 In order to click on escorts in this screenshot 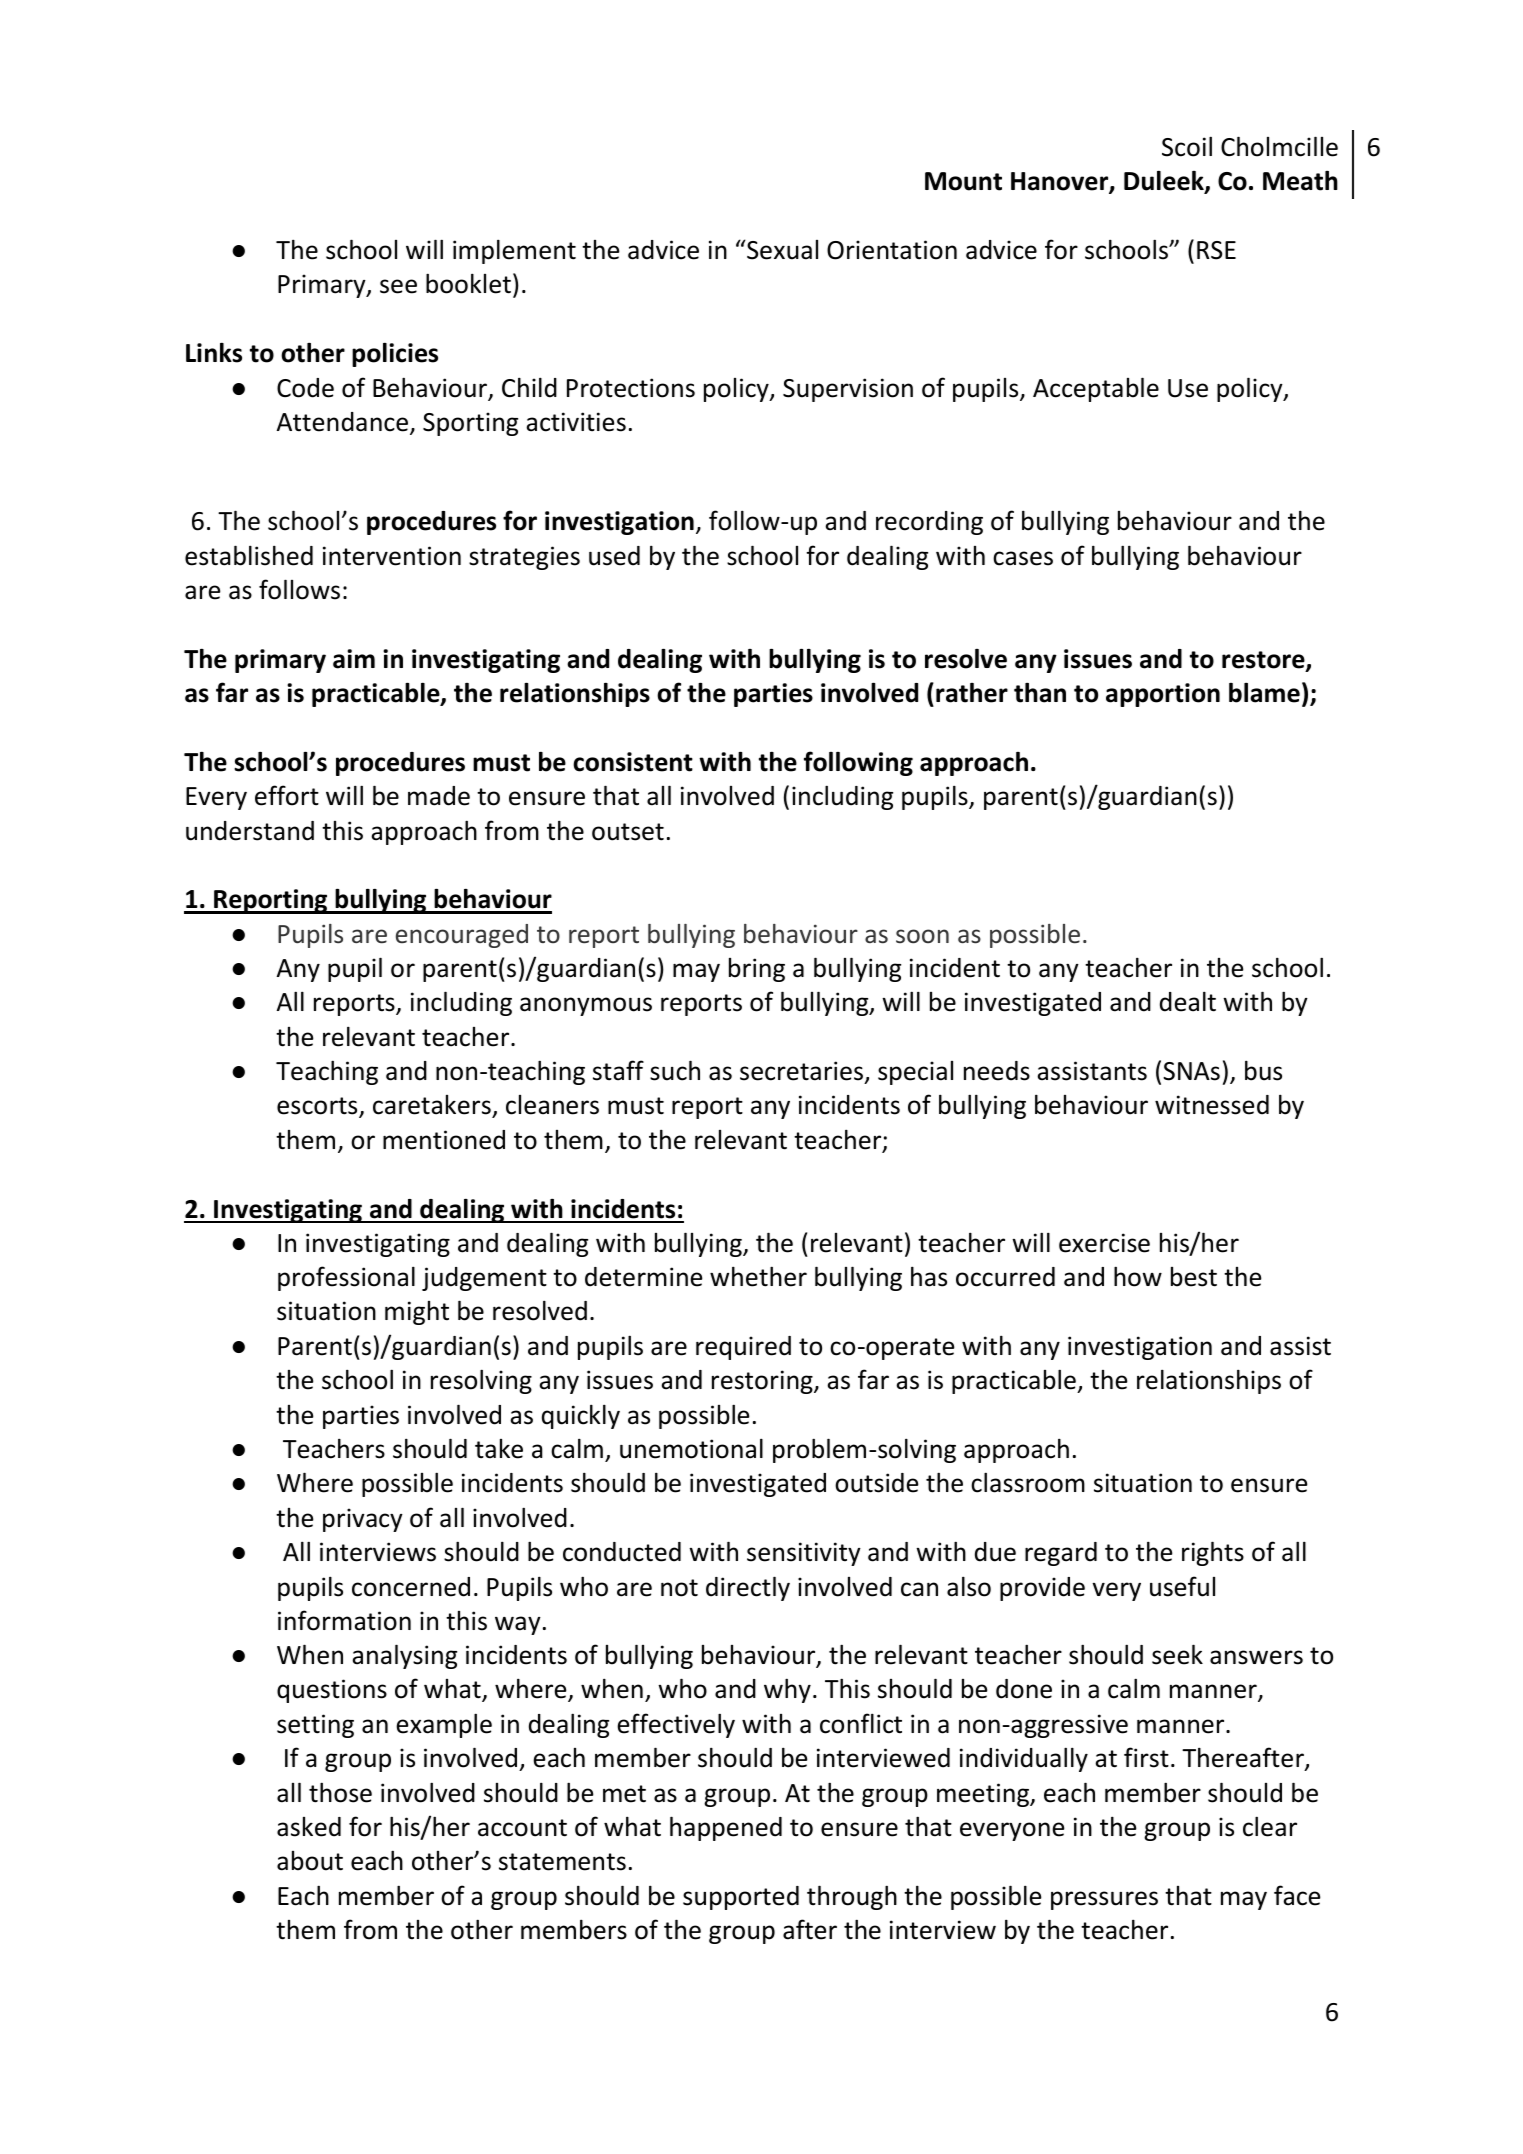, I will do `click(318, 1107)`.
